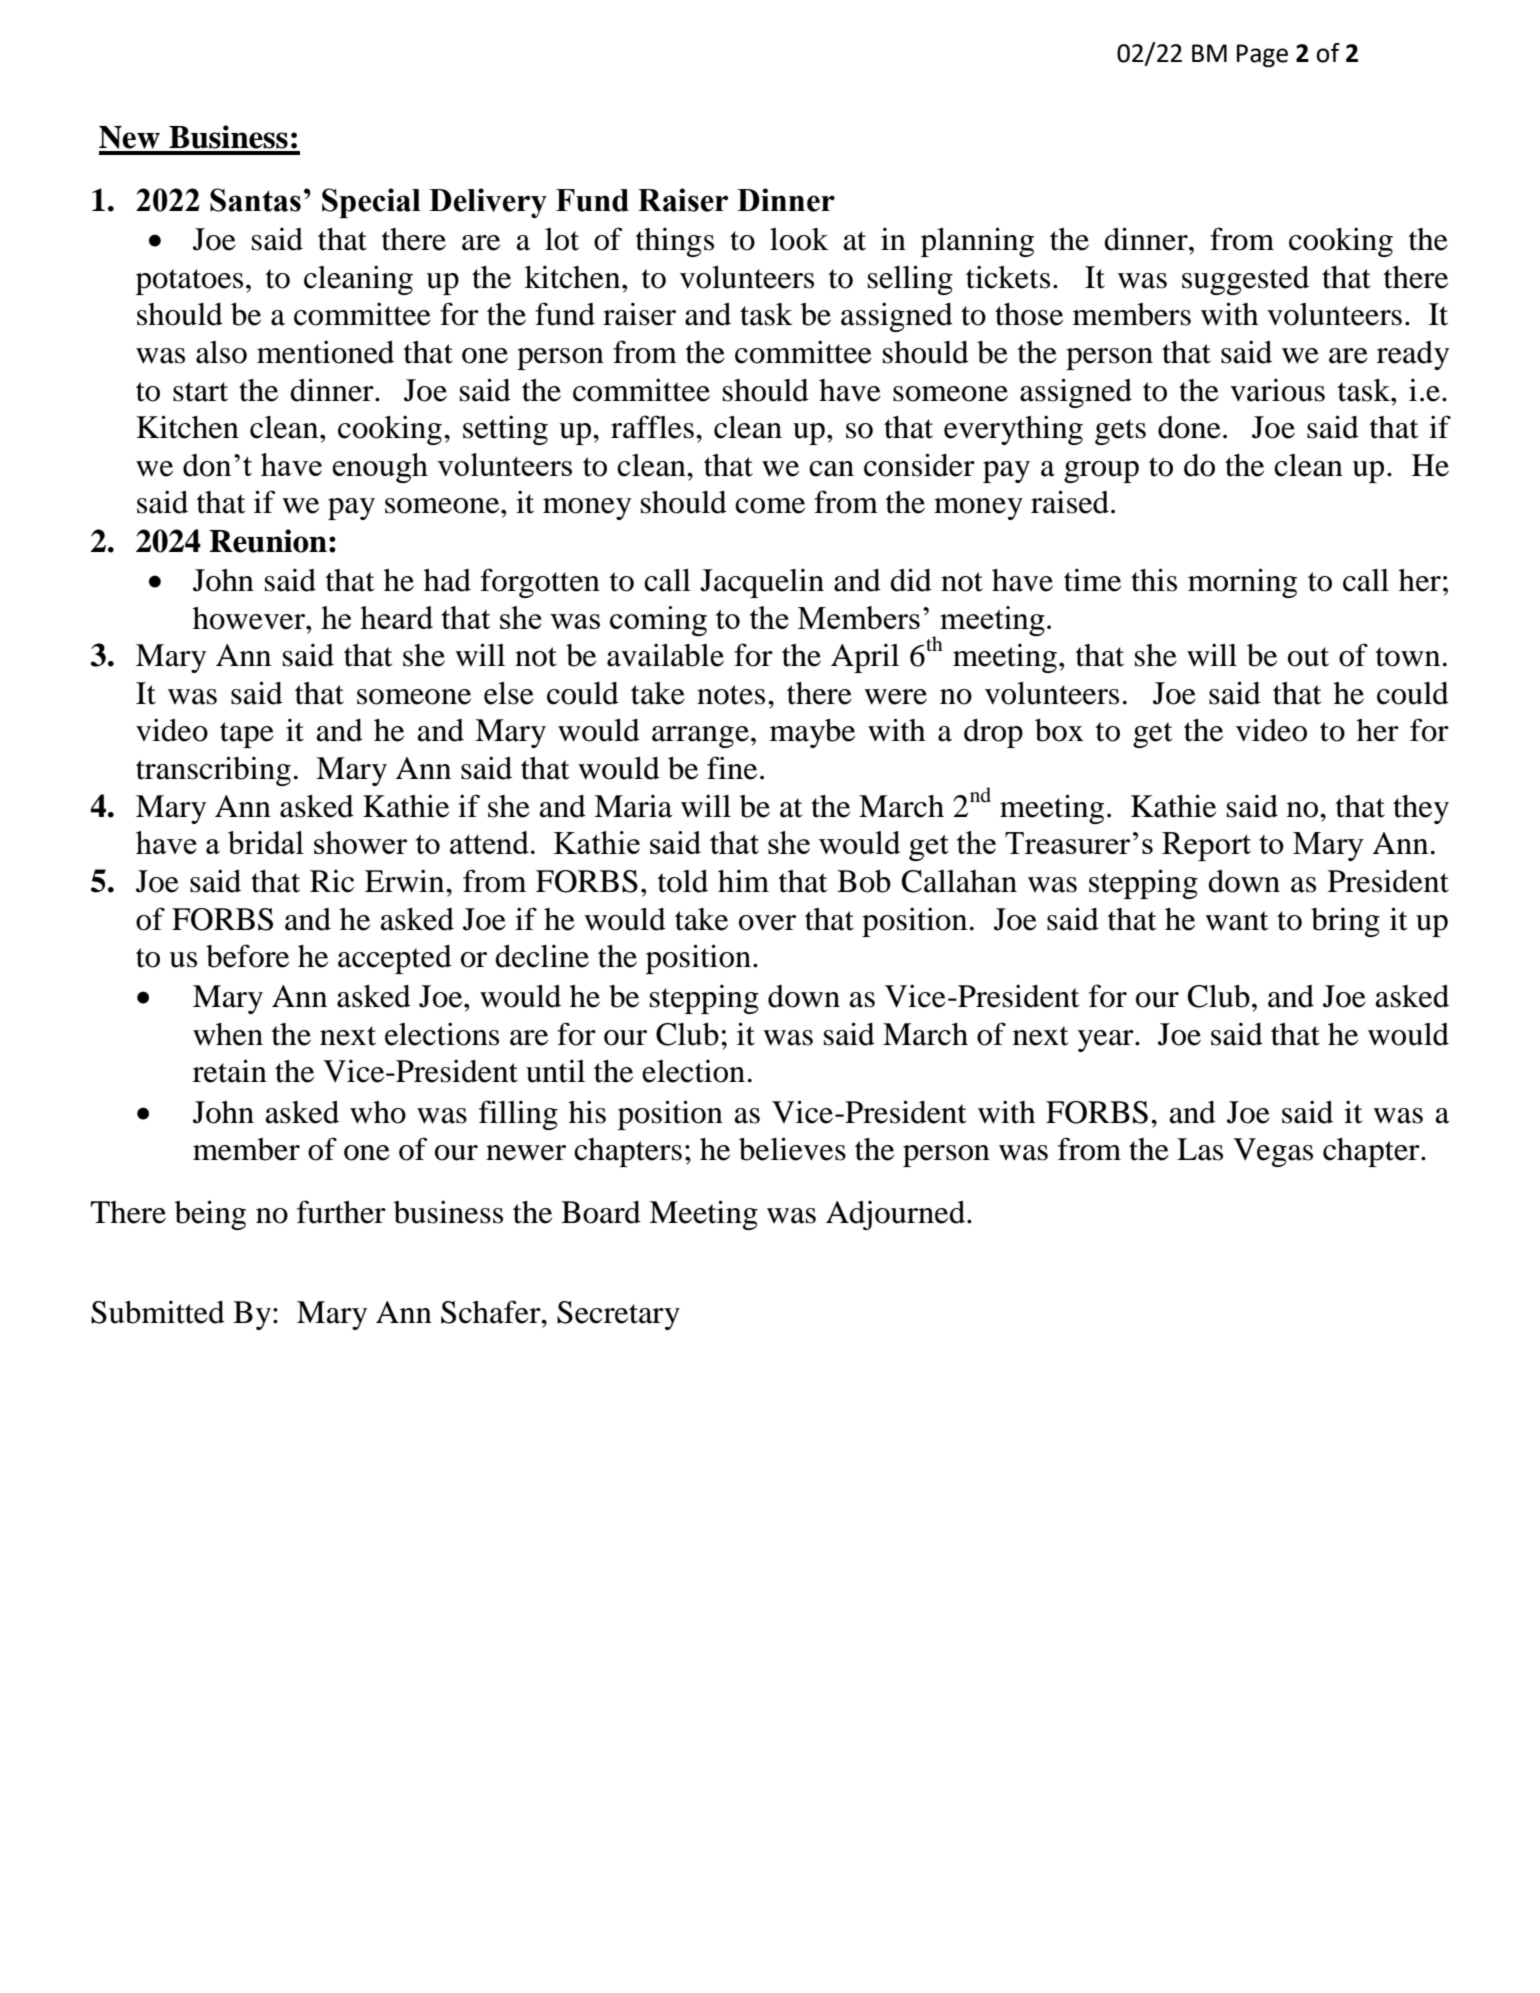 This screenshot has width=1540, height=1993. What do you see at coordinates (1262, 56) in the screenshot?
I see `Page` at bounding box center [1262, 56].
